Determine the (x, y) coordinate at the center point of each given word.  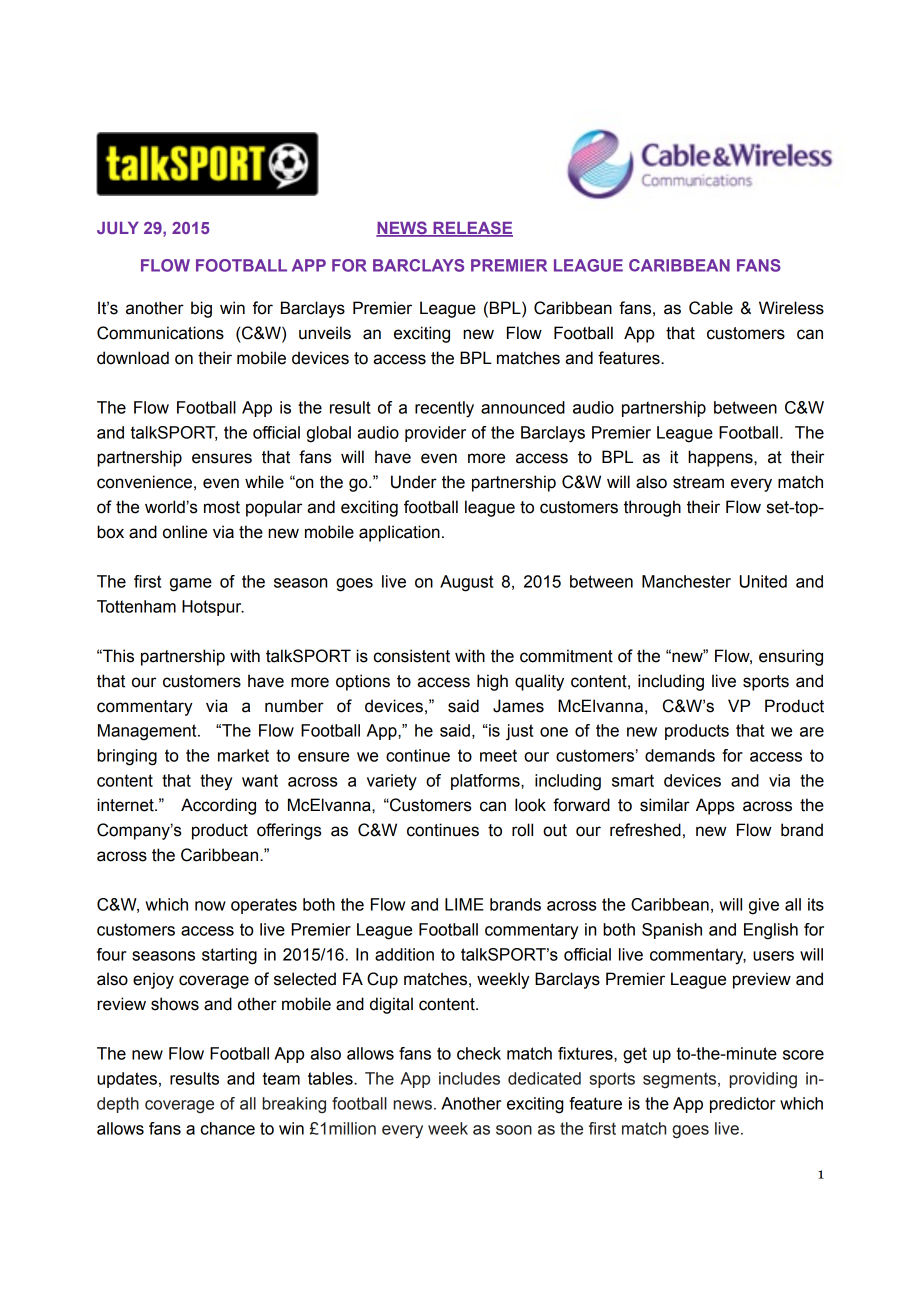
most (222, 507)
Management (148, 732)
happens (721, 458)
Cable (711, 308)
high (492, 682)
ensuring (791, 657)
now (210, 906)
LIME (464, 904)
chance (228, 1128)
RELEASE (472, 229)
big (201, 309)
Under (414, 482)
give (764, 906)
